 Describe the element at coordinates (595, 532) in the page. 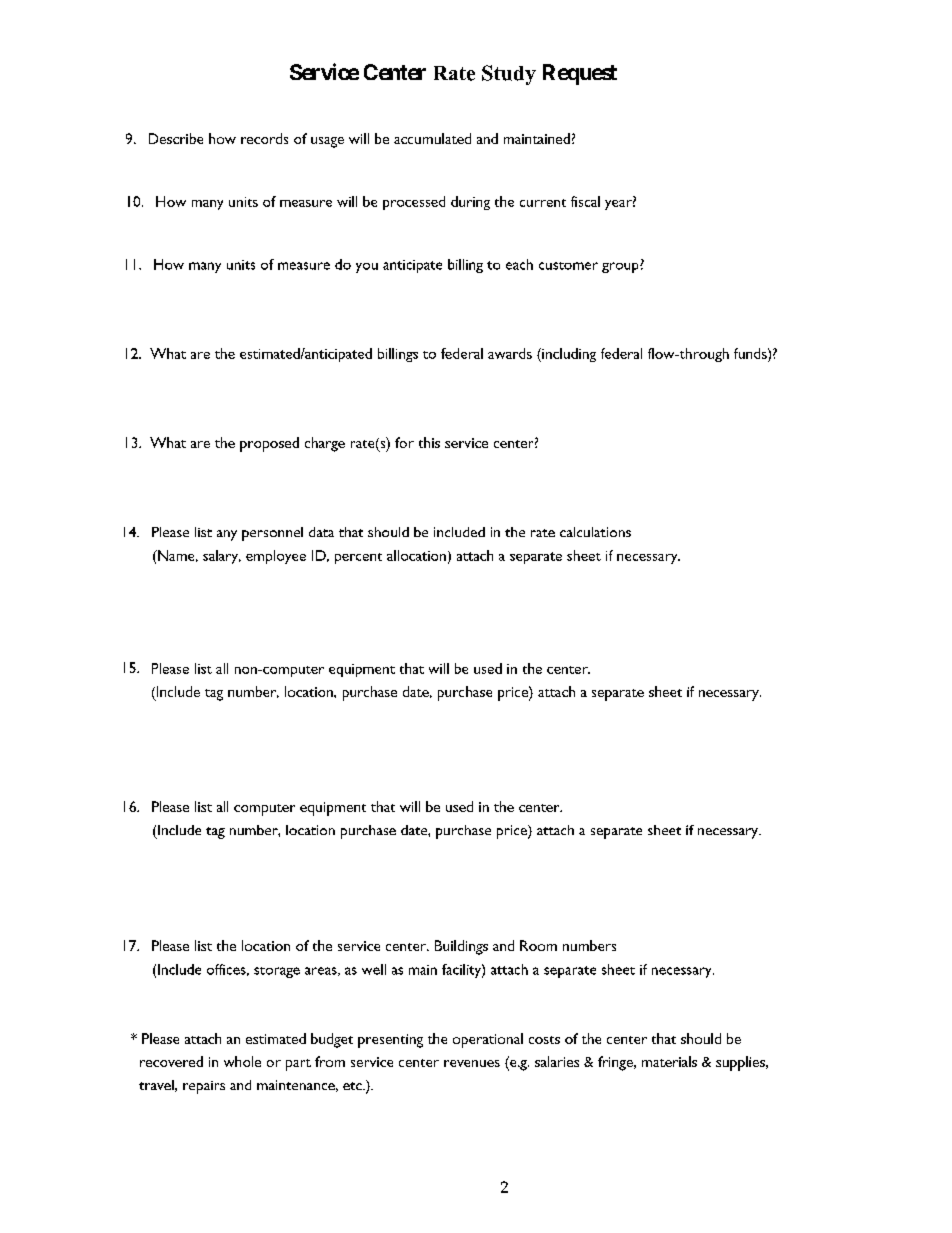

I see `calculations` at that location.
